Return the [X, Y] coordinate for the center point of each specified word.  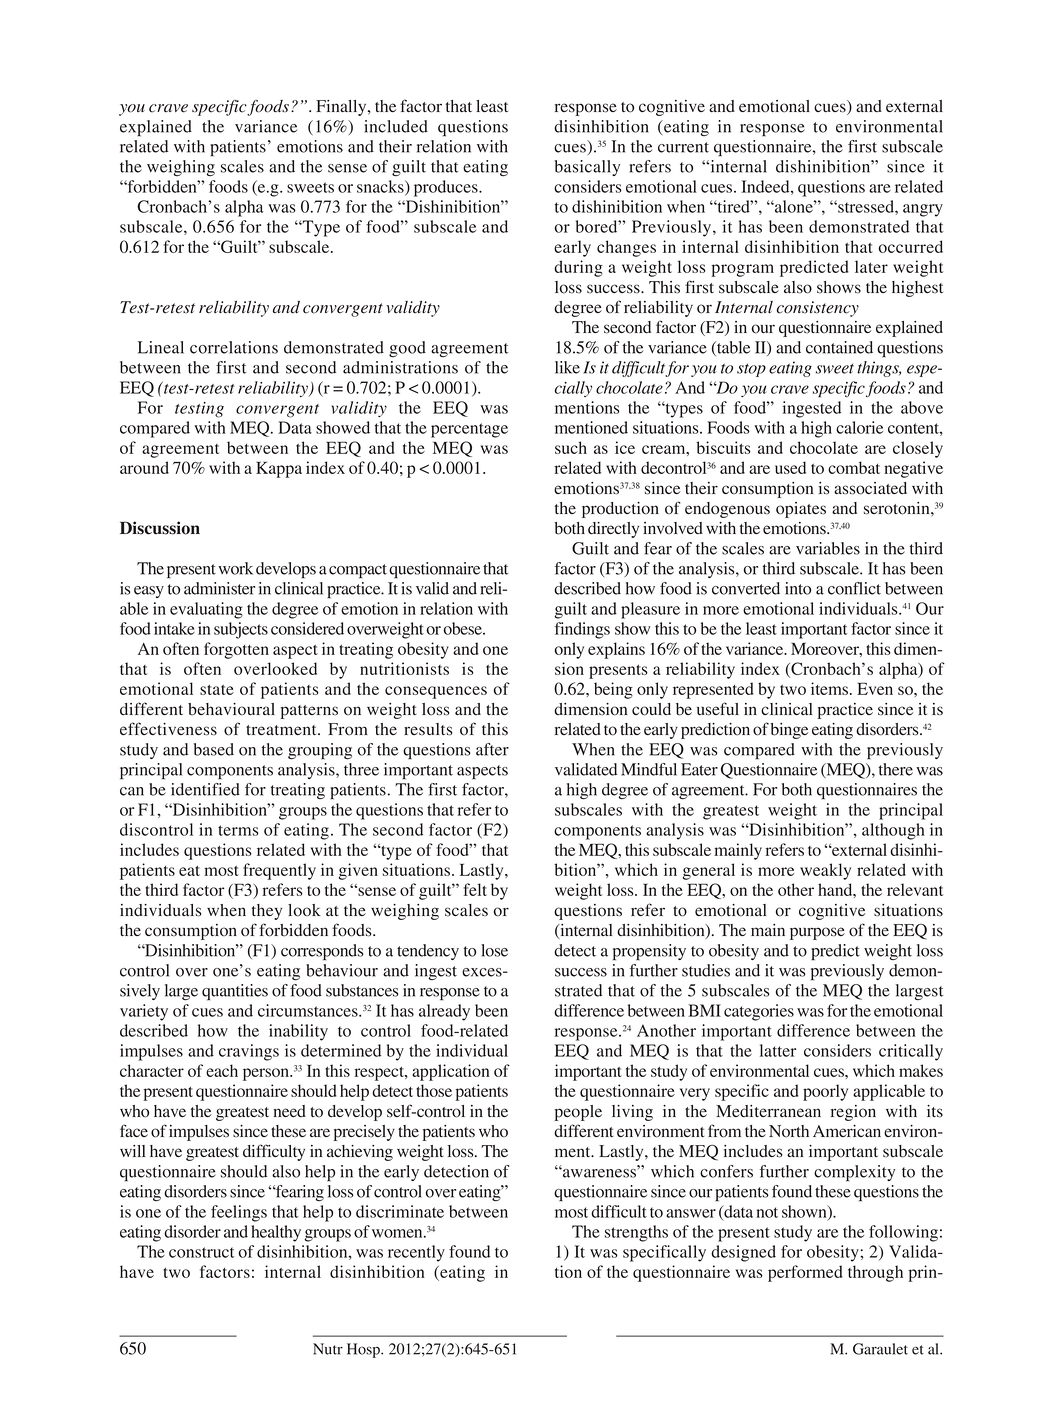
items [831, 688]
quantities [235, 992]
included [396, 126]
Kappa [279, 469]
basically [587, 168]
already [444, 1012]
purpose [817, 933]
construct [202, 1252]
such [571, 447]
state [217, 690]
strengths [636, 1233]
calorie [859, 427]
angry [923, 210]
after [492, 749]
